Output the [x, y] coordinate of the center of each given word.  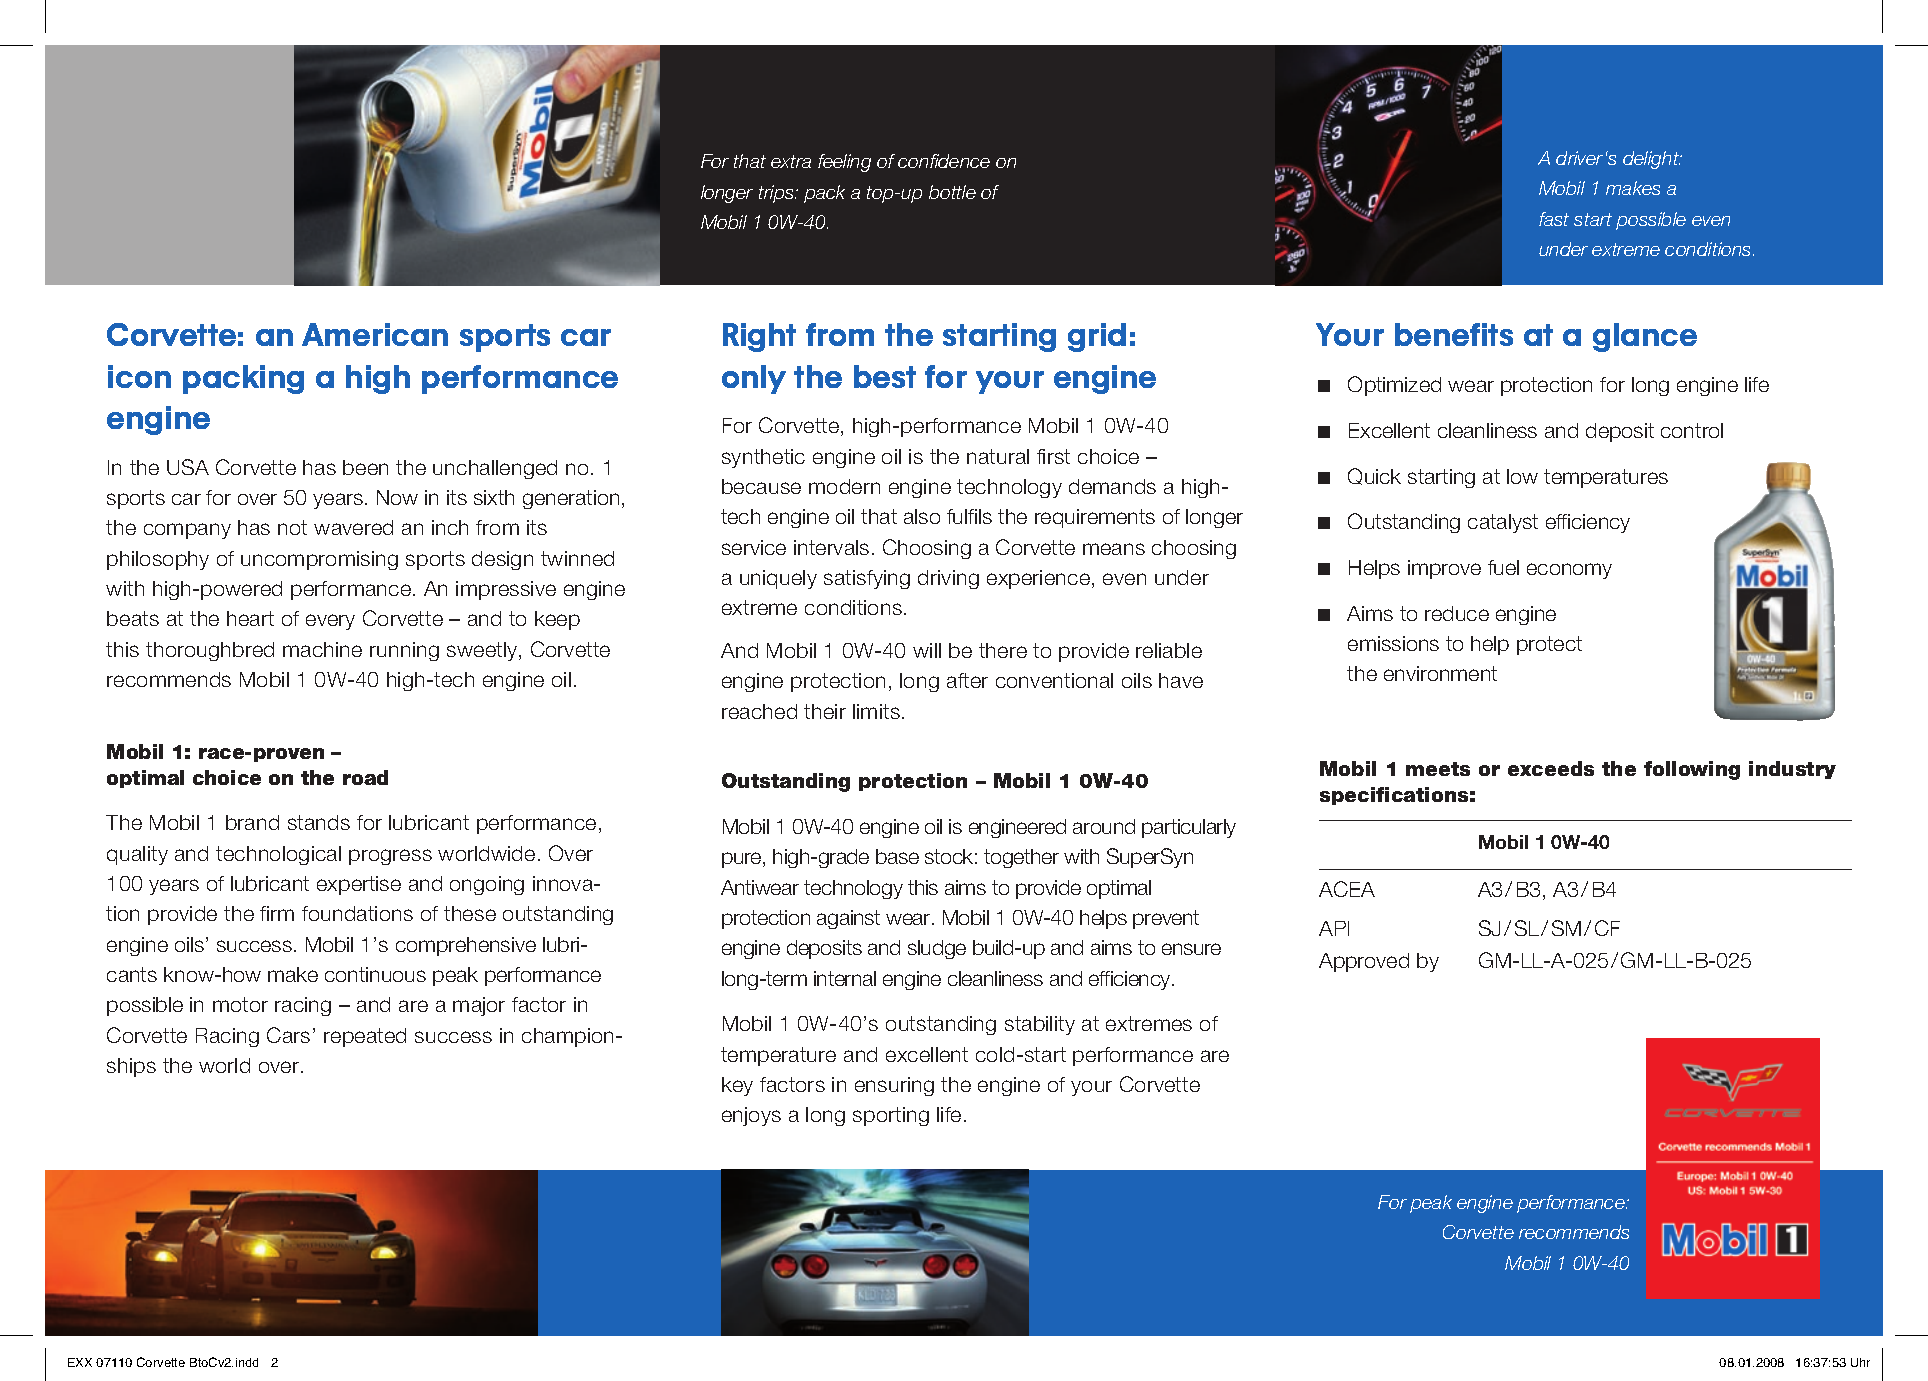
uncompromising [319, 560]
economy [1569, 571]
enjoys [751, 1116]
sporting [891, 1116]
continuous [375, 974]
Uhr [1860, 1362]
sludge [937, 949]
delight [1652, 160]
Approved [1364, 962]
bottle [952, 192]
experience [1038, 579]
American [375, 334]
